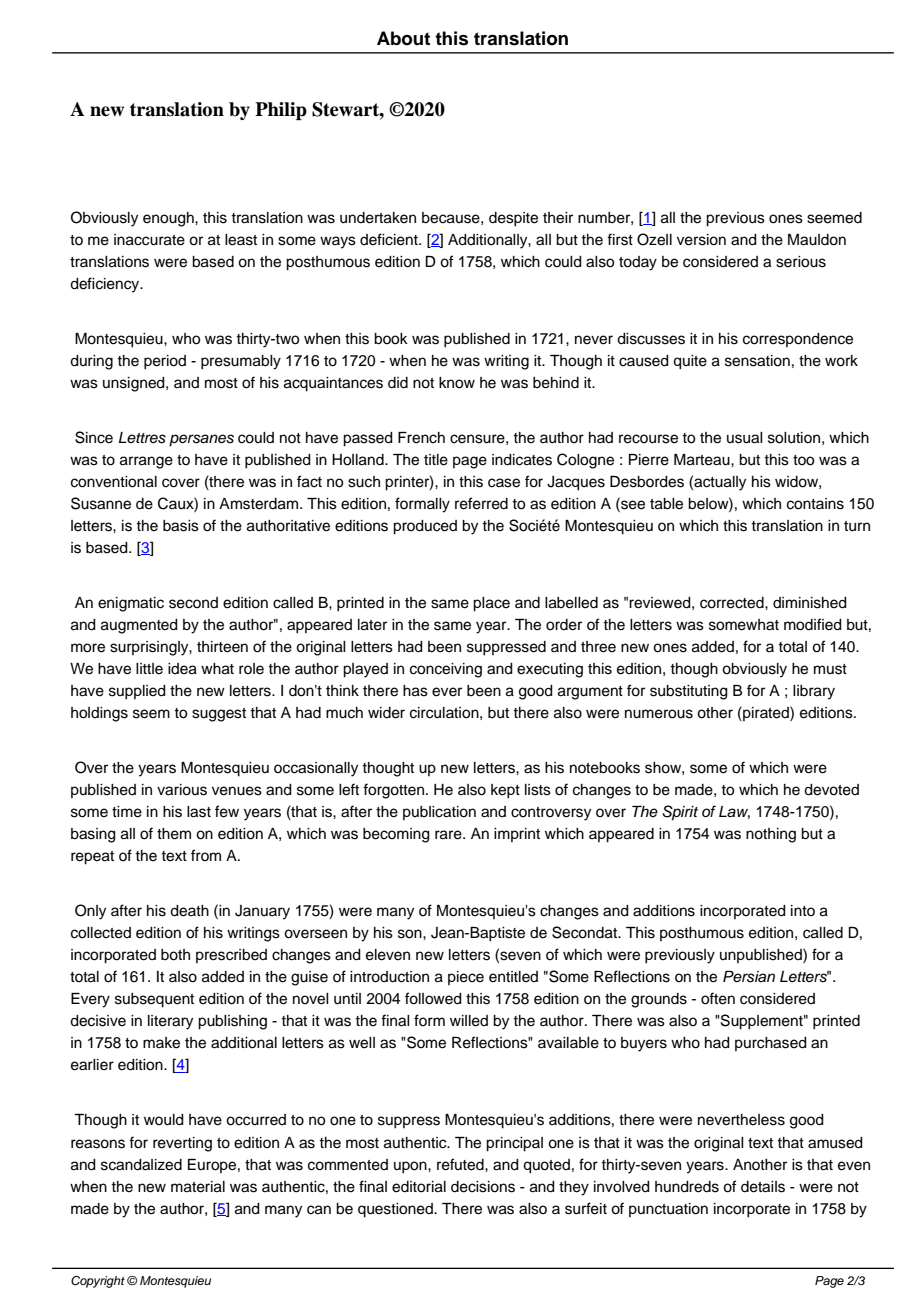  Describe the element at coordinates (457, 383) in the screenshot. I see `know` at that location.
